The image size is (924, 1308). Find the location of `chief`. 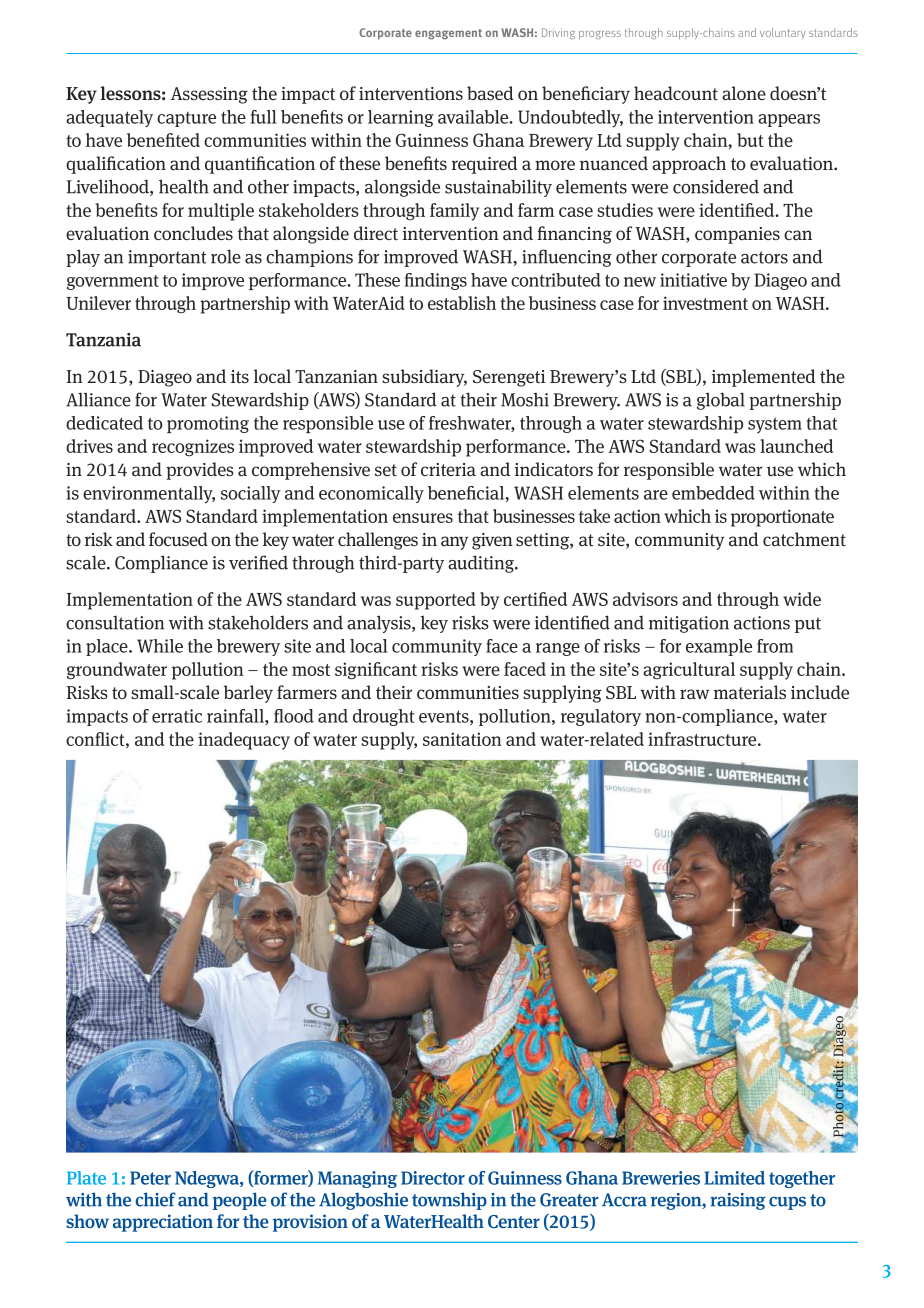

chief is located at coordinates (155, 1199).
